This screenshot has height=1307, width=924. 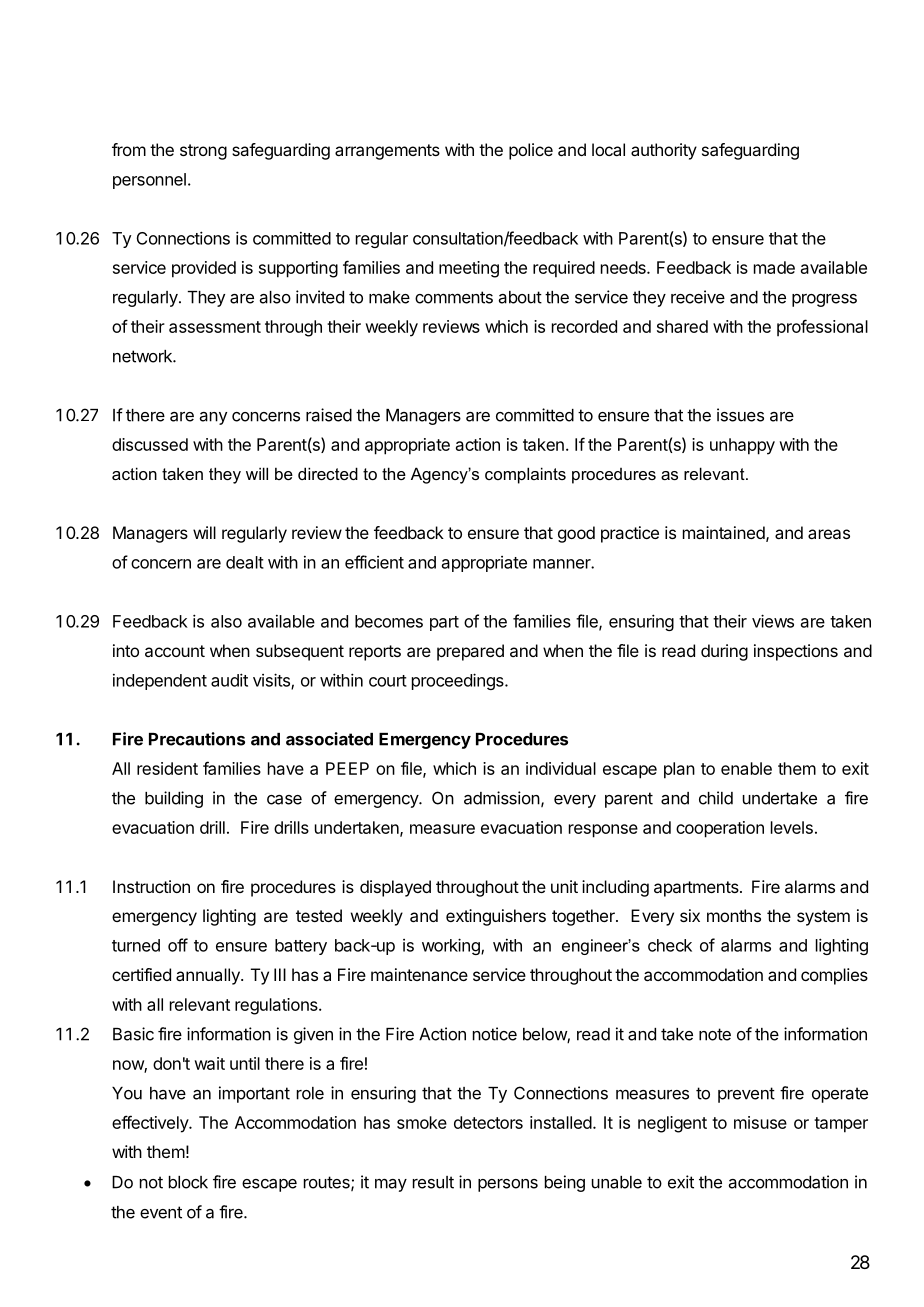 I want to click on authority, so click(x=664, y=151).
